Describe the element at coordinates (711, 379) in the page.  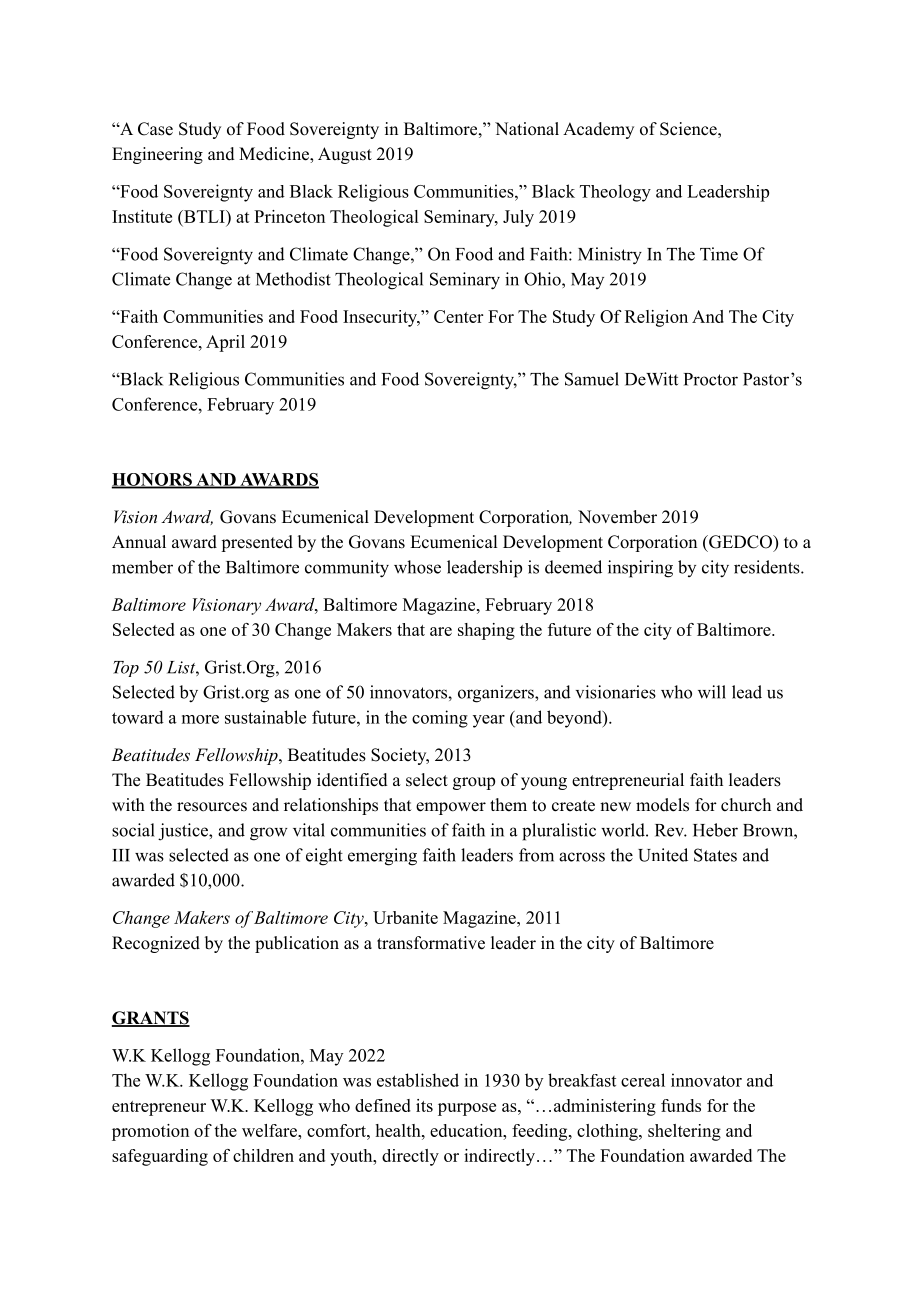
I see `Proctor` at that location.
